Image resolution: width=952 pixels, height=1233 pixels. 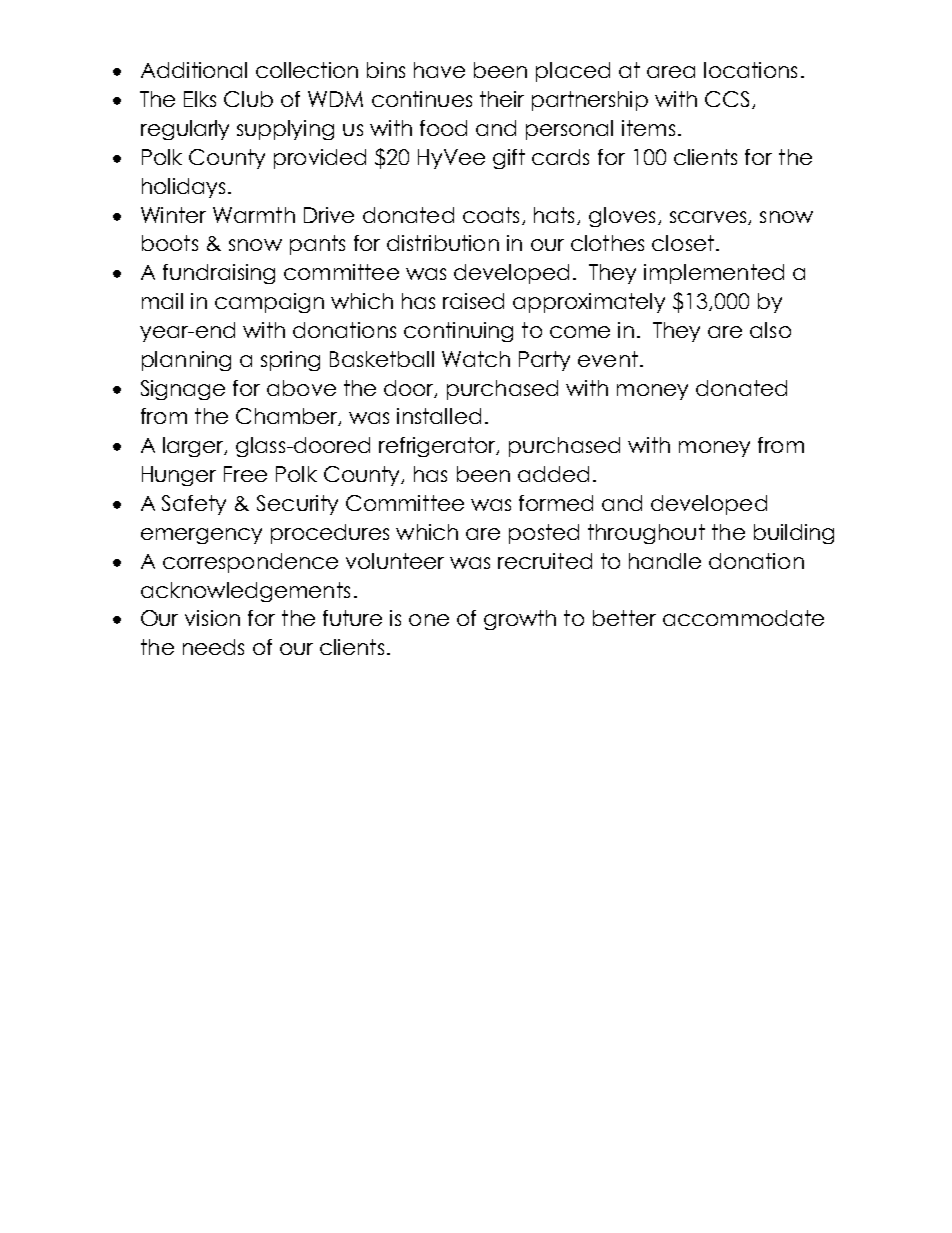 What do you see at coordinates (646, 534) in the image?
I see `throughout` at bounding box center [646, 534].
